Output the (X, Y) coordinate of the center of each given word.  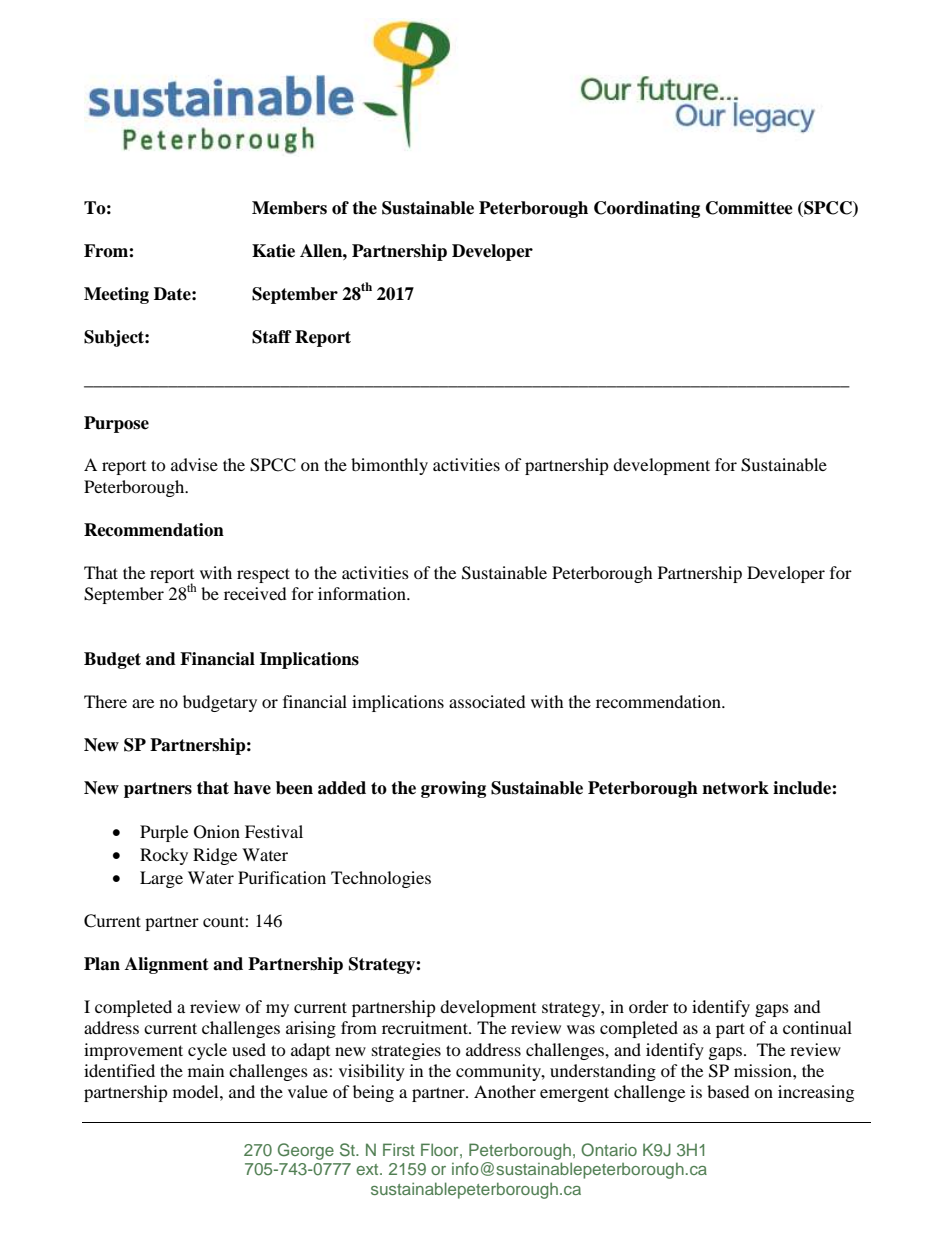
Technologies (381, 879)
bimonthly (389, 466)
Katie (273, 251)
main (206, 1070)
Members (289, 208)
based (728, 1091)
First (399, 1149)
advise (194, 464)
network (735, 788)
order (649, 1006)
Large (161, 879)
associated (487, 701)
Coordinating (647, 209)
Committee (749, 208)
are (143, 703)
